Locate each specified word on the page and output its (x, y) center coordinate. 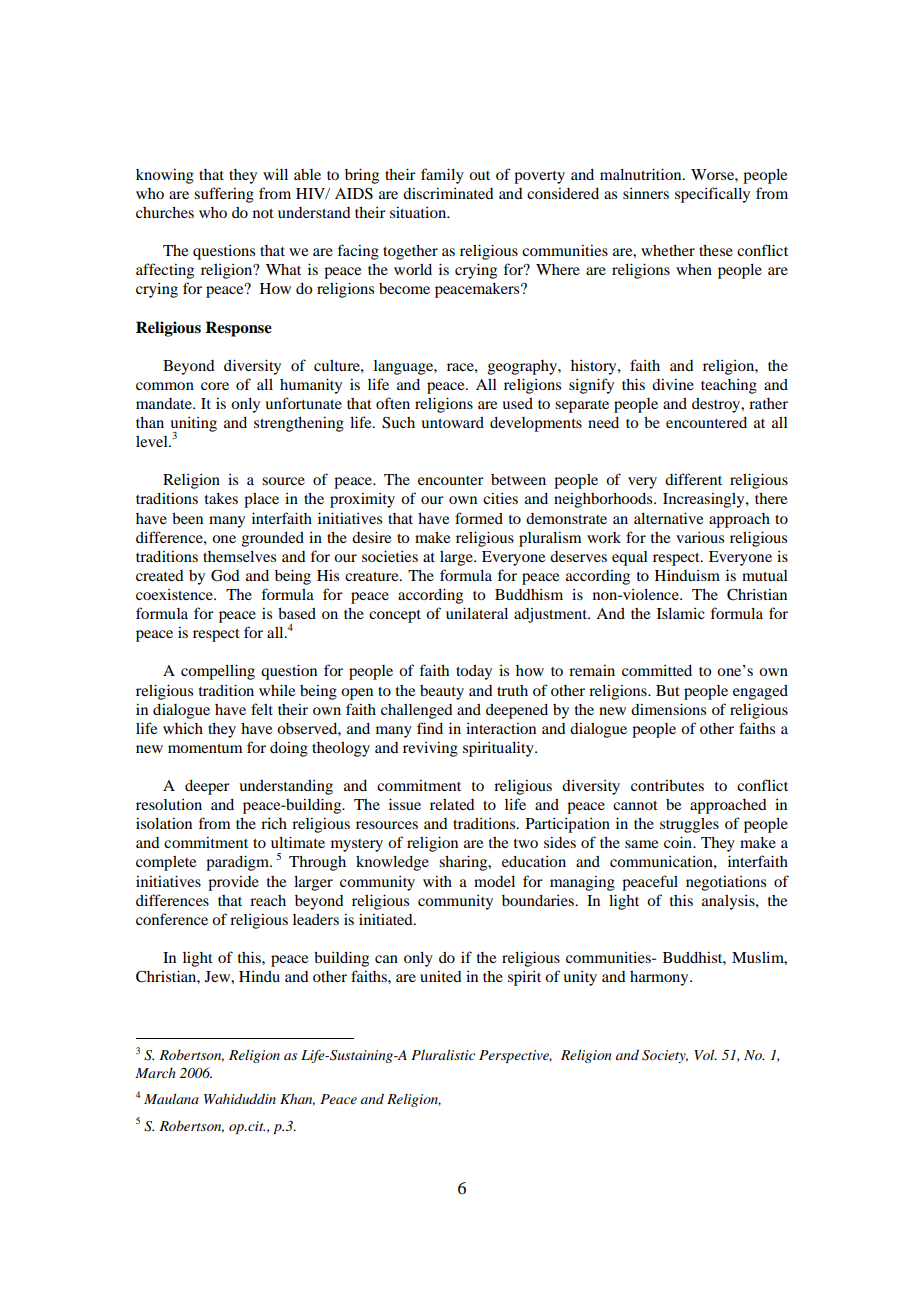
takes (221, 498)
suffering (224, 195)
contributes (667, 785)
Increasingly (705, 500)
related (452, 804)
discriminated (448, 193)
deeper (207, 787)
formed (479, 518)
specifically (712, 195)
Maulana (171, 1098)
